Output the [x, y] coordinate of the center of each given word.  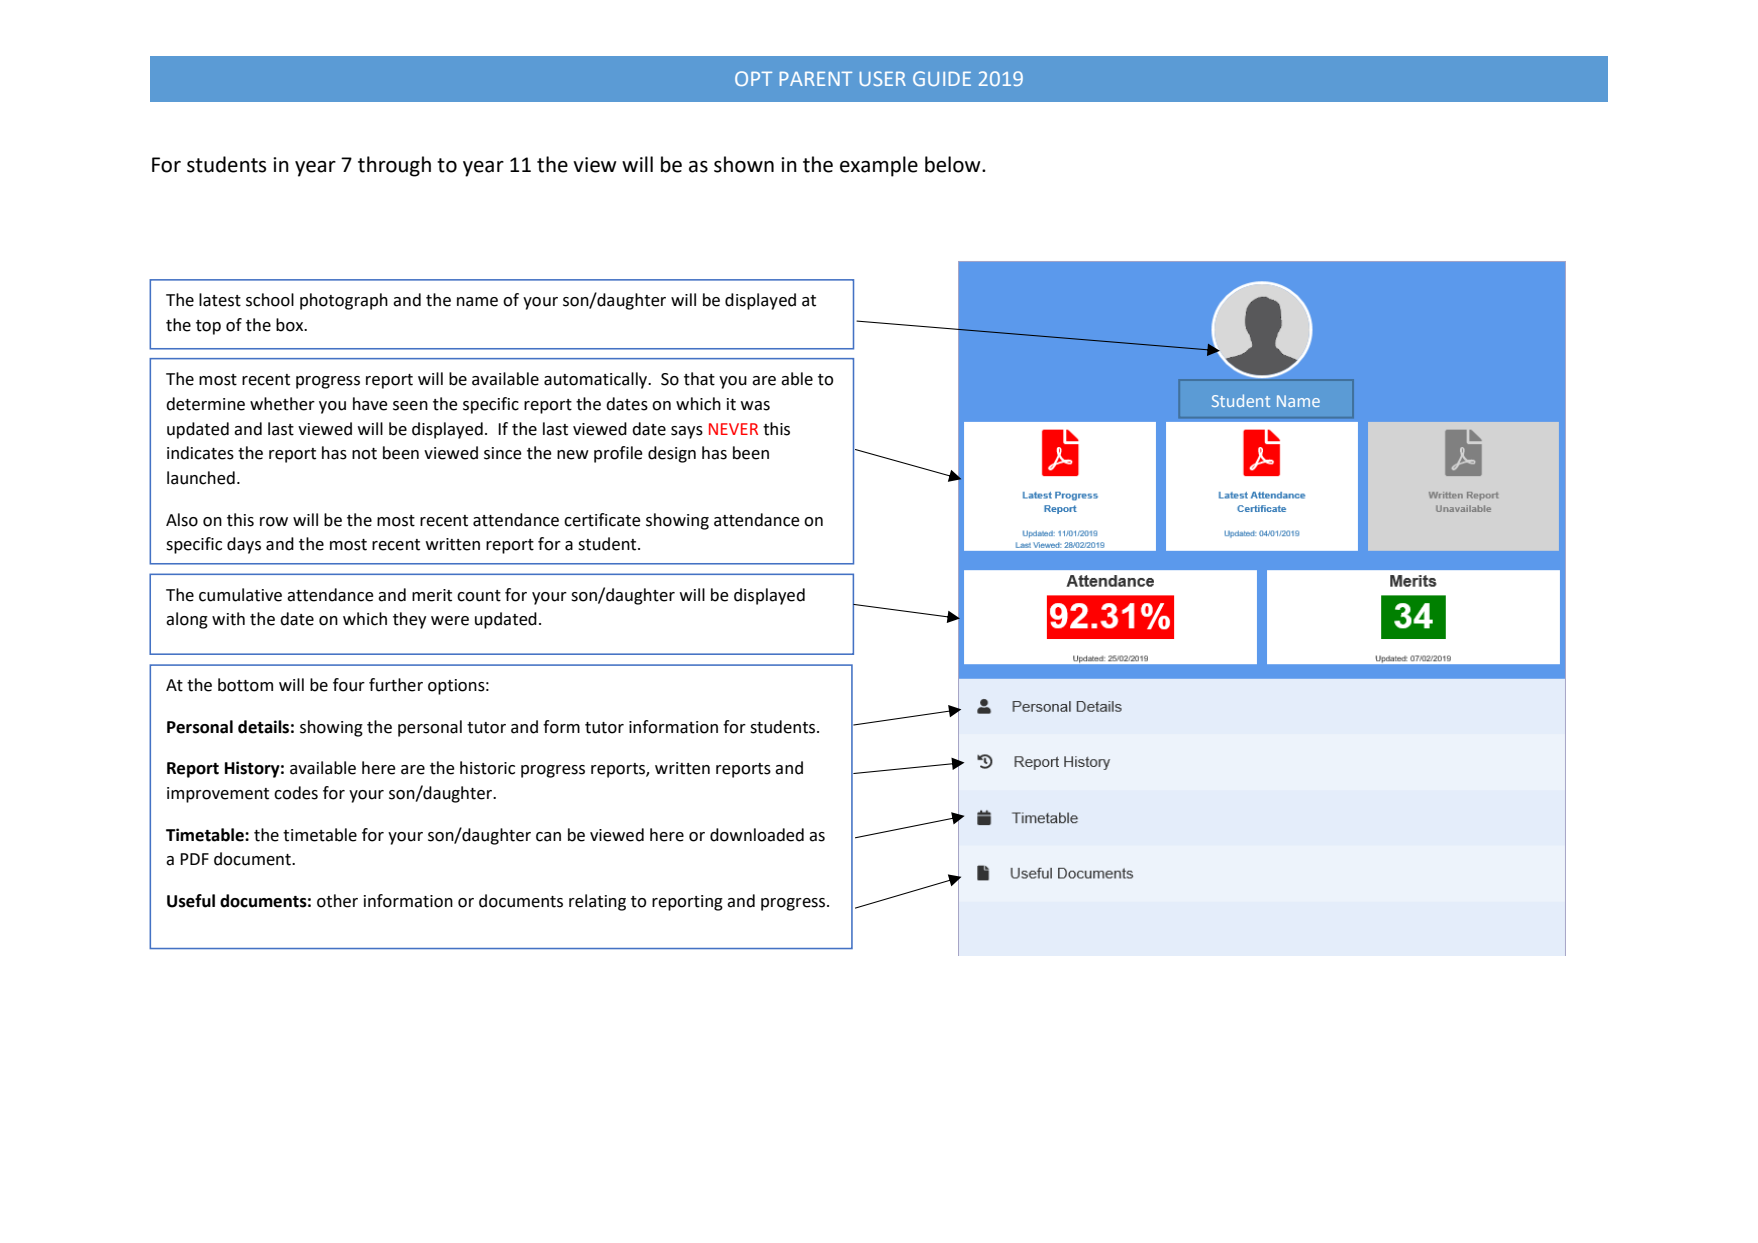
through [394, 166]
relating [597, 902]
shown [744, 164]
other [337, 901]
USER [883, 78]
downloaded [757, 835]
